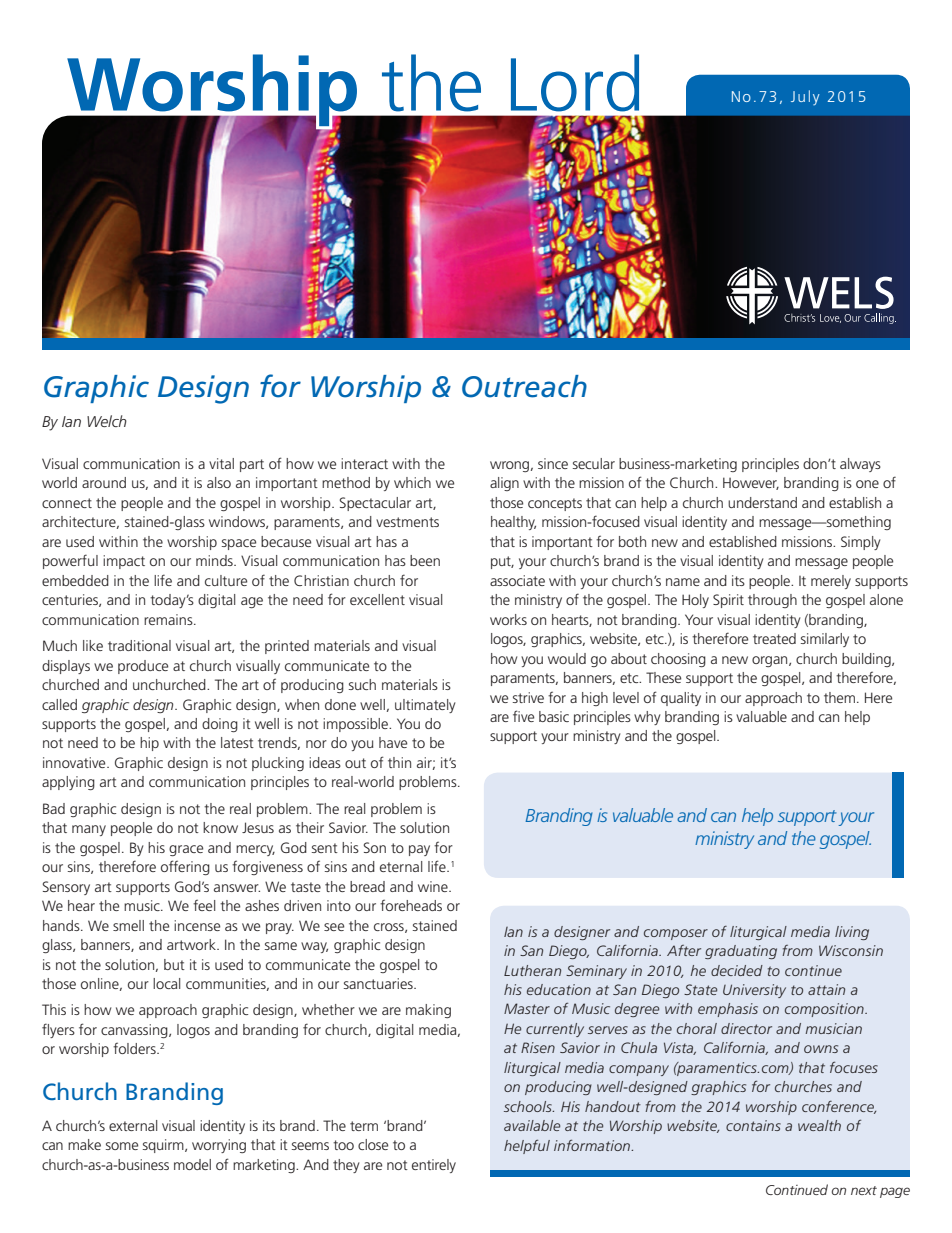  Describe the element at coordinates (860, 465) in the image. I see `always` at that location.
